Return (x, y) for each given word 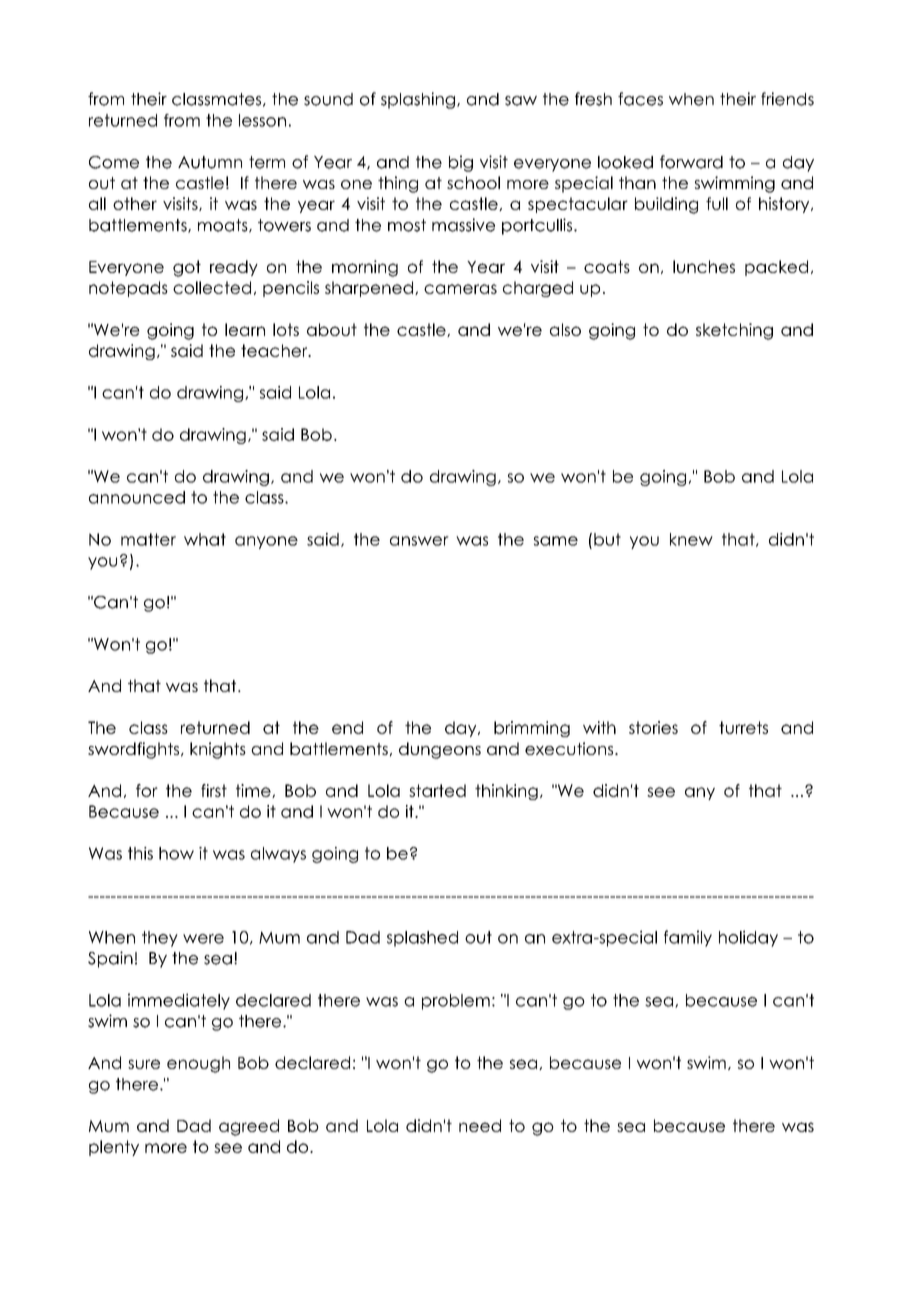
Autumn (210, 162)
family (688, 938)
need (480, 1125)
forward (691, 162)
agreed (249, 1127)
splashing (418, 100)
